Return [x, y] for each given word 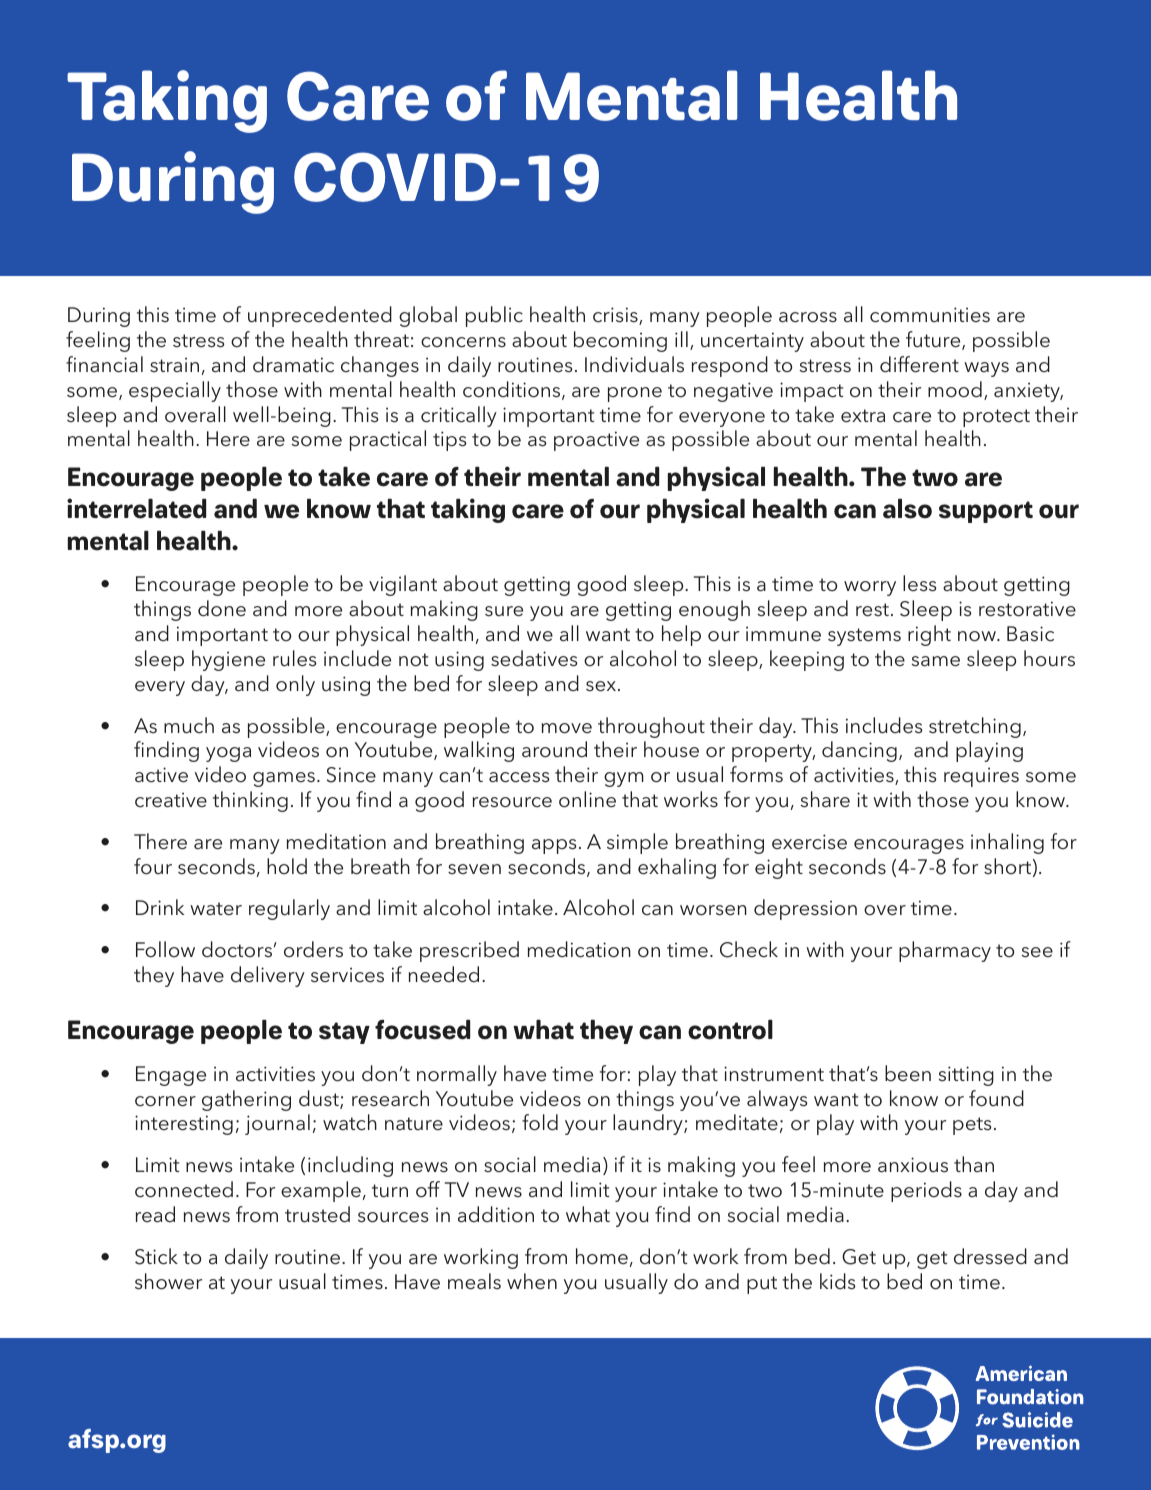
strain [174, 364]
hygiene [228, 660]
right [929, 635]
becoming [620, 341]
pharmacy [945, 951]
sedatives [534, 658]
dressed [990, 1256]
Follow [165, 949]
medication [579, 949]
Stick [156, 1256]
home [602, 1256]
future [934, 340]
